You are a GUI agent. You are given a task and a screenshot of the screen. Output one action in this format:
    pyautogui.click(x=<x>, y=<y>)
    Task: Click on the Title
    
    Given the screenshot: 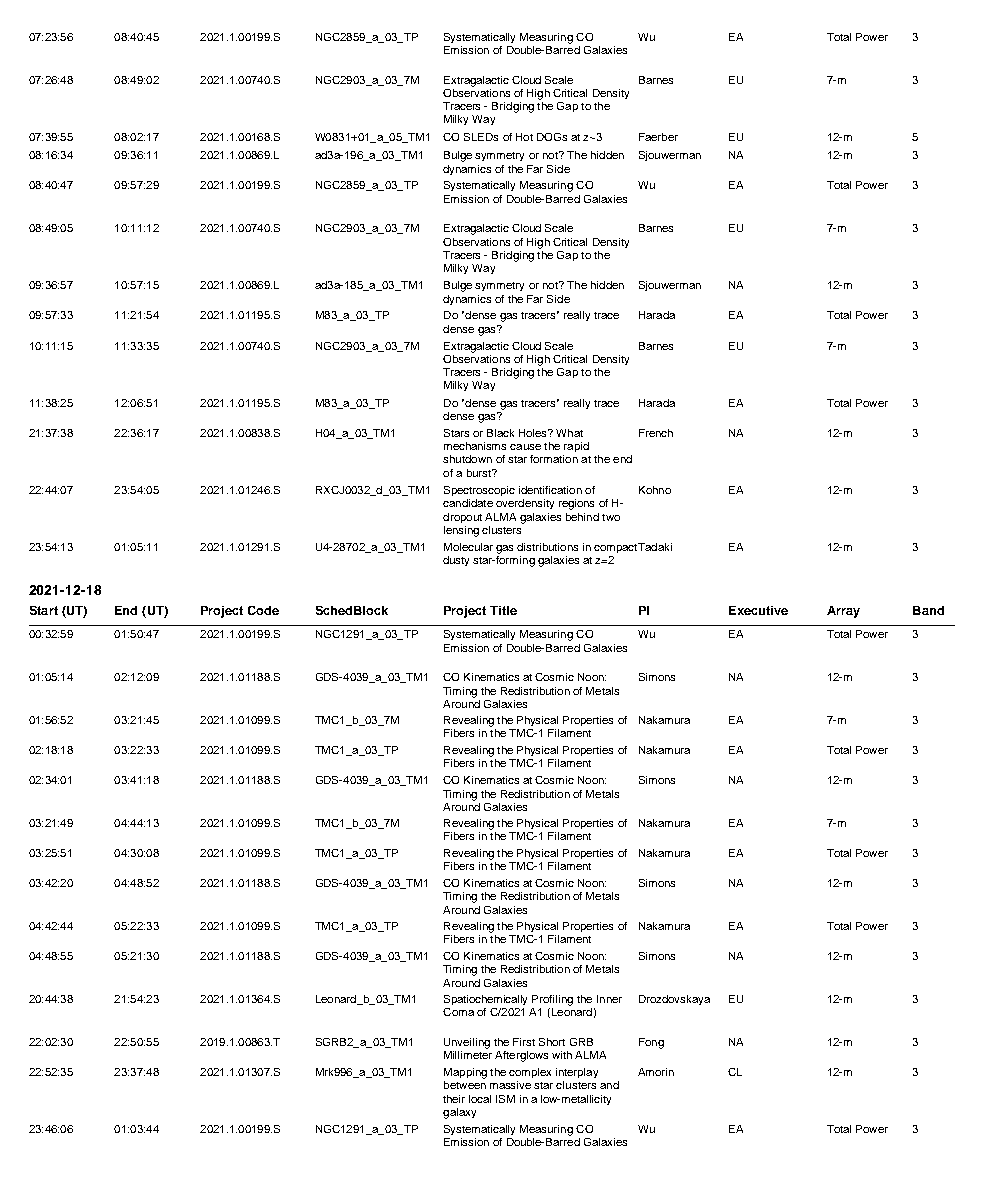 What is the action you would take?
    pyautogui.click(x=503, y=610)
